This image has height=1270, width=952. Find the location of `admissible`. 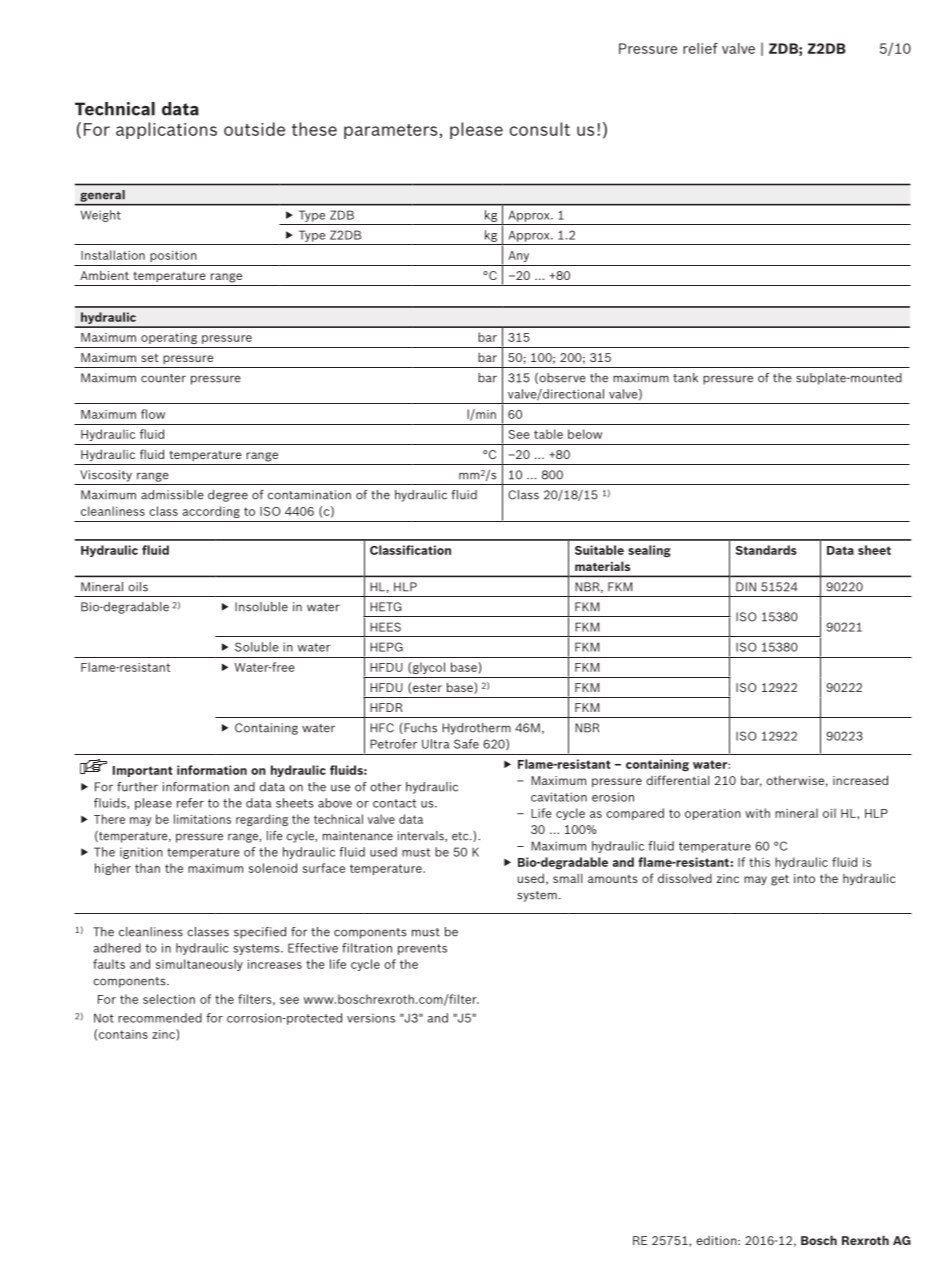

admissible is located at coordinates (172, 495).
